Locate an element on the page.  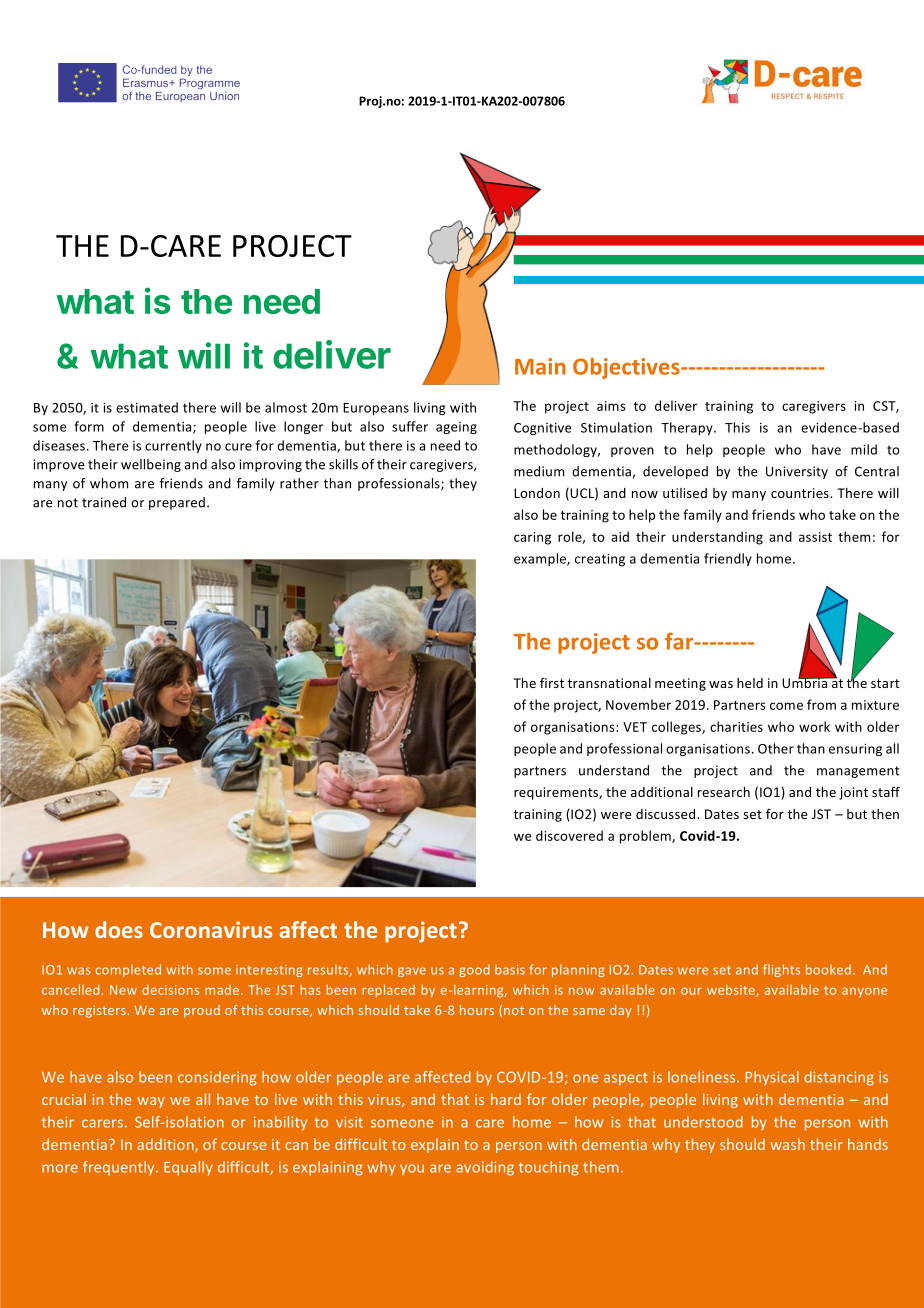
estimated is located at coordinates (147, 407).
